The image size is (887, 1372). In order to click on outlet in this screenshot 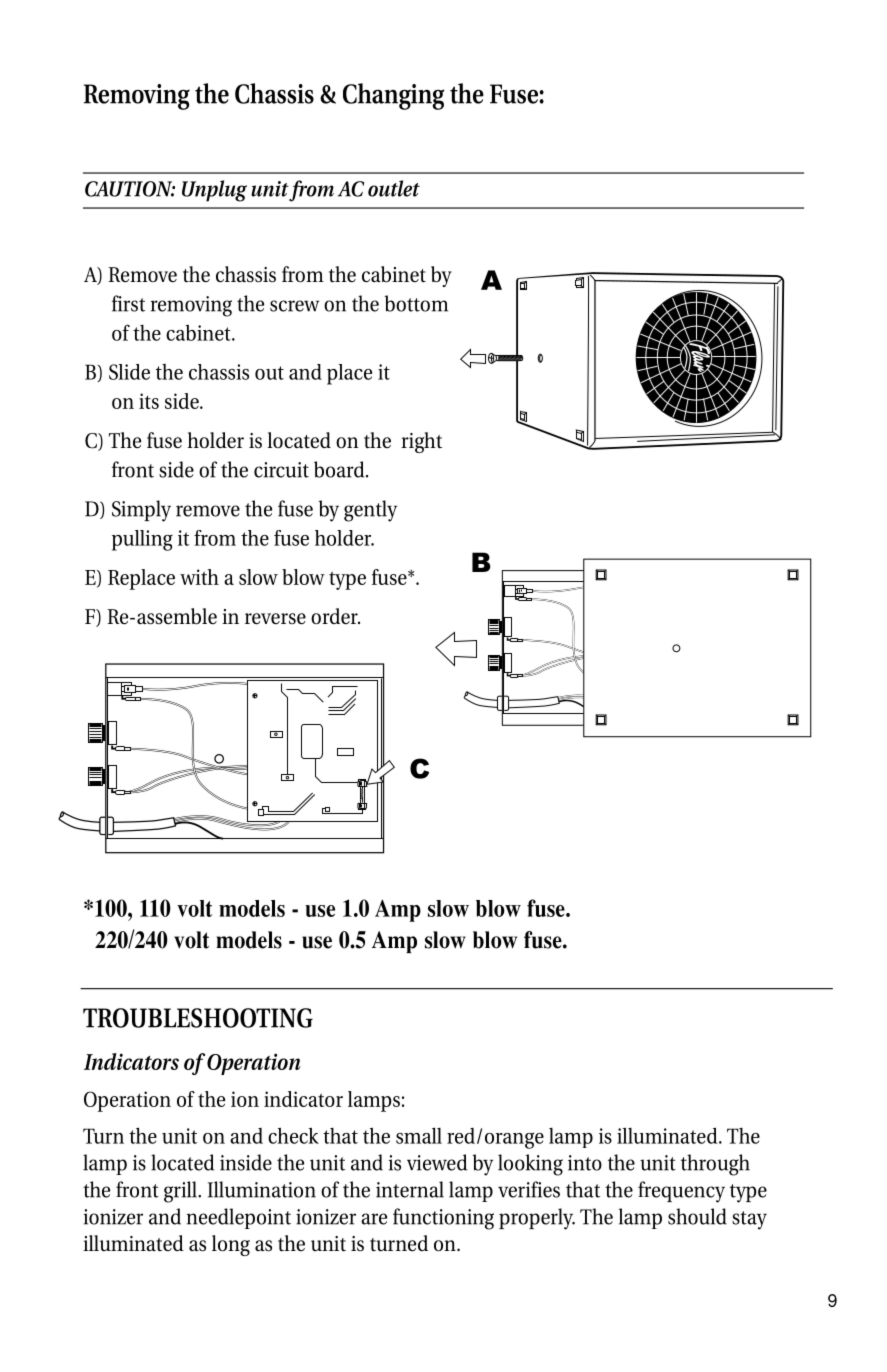, I will do `click(394, 188)`.
